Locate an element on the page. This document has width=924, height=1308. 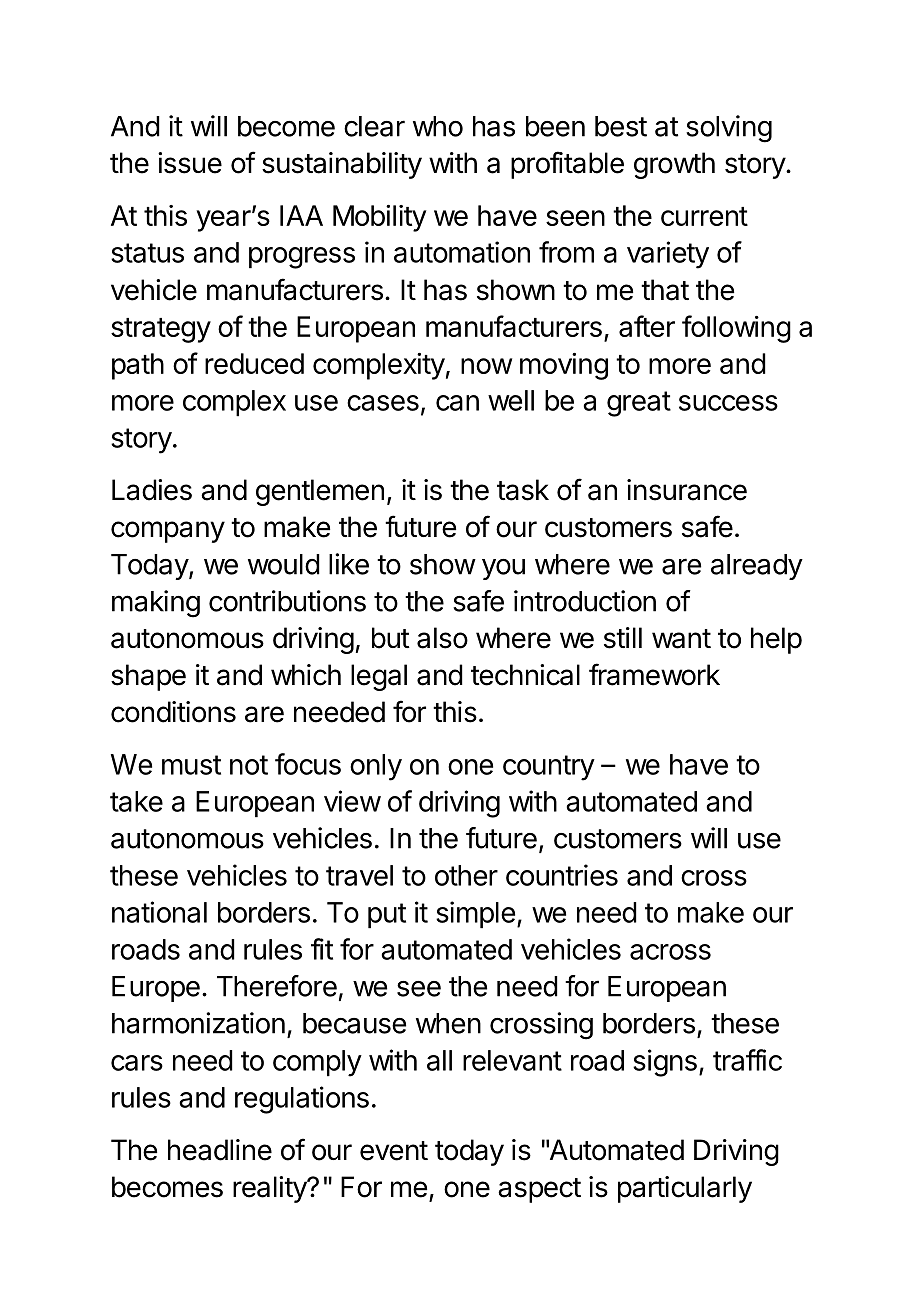
task is located at coordinates (523, 490).
